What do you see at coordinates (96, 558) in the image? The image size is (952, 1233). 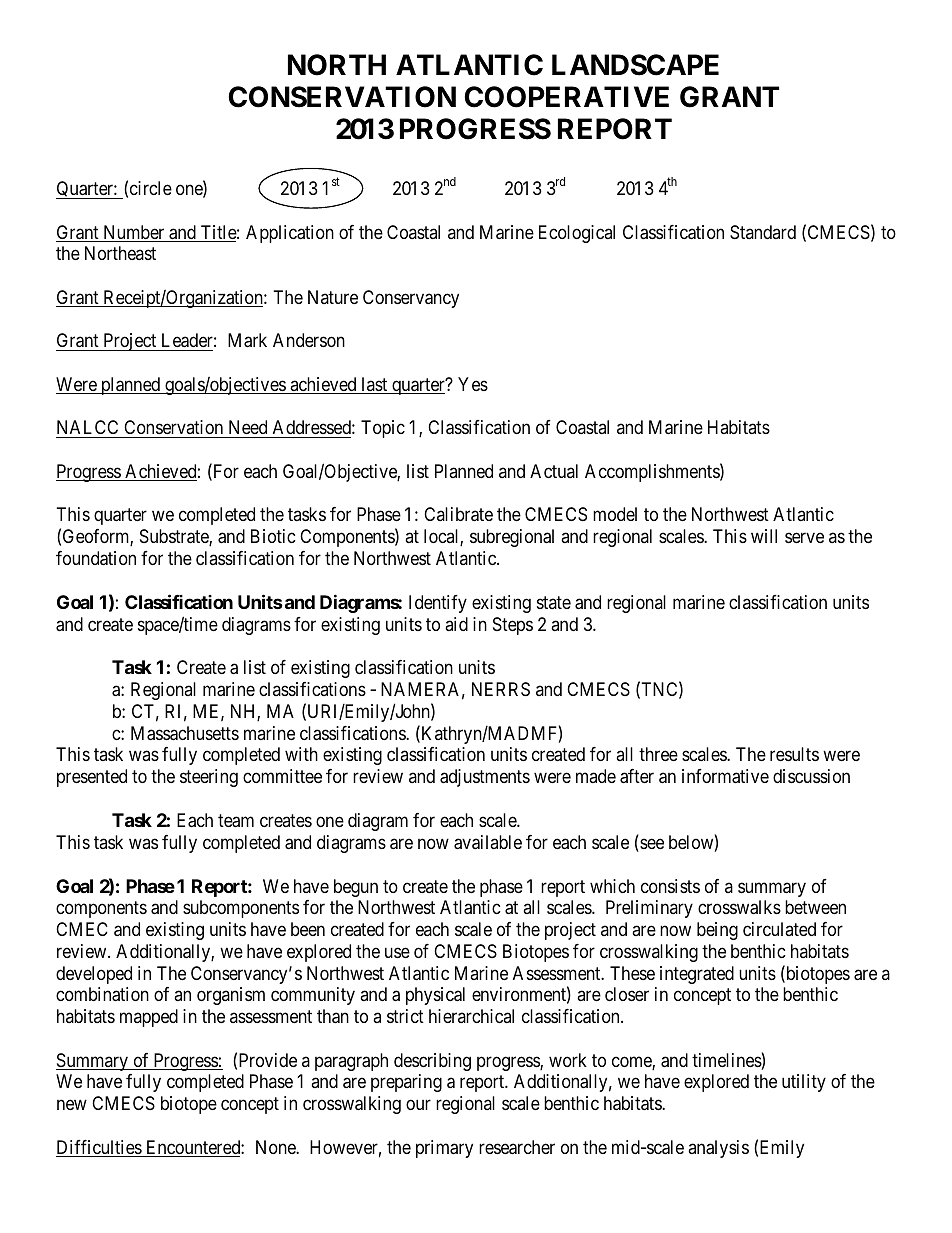 I see `foundation` at bounding box center [96, 558].
